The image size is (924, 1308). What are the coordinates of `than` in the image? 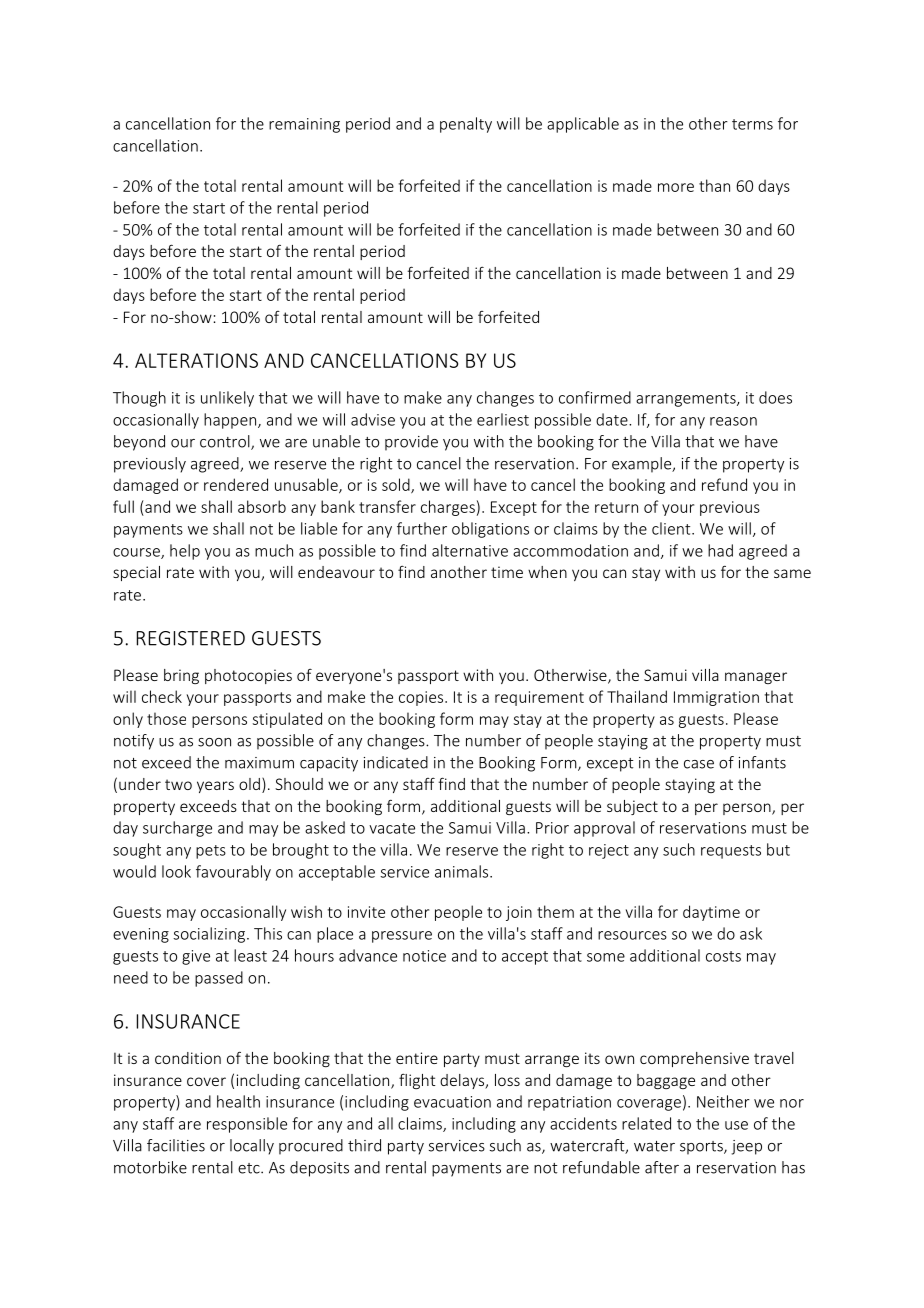 It's located at (714, 185).
